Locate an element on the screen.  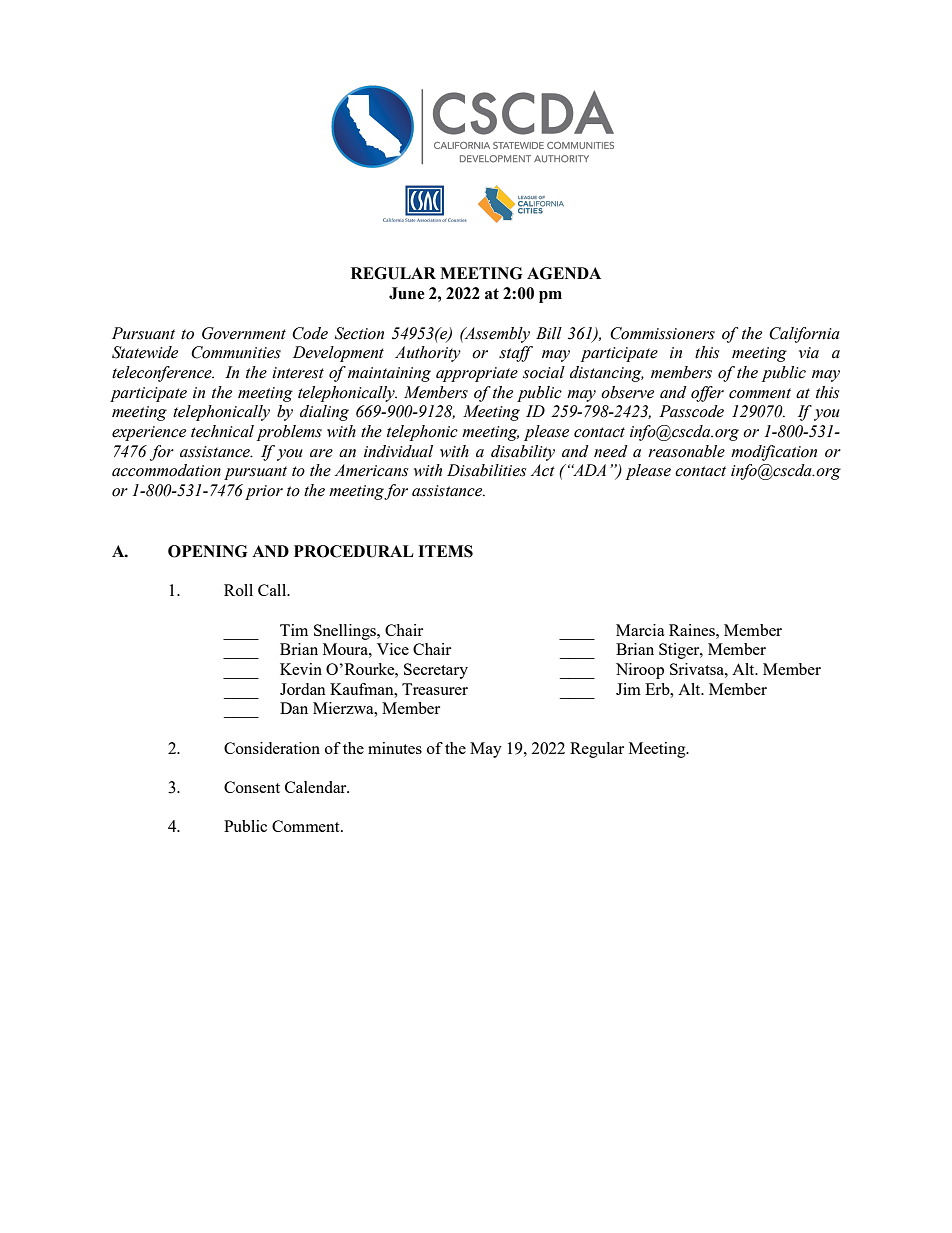
Consent is located at coordinates (252, 787).
